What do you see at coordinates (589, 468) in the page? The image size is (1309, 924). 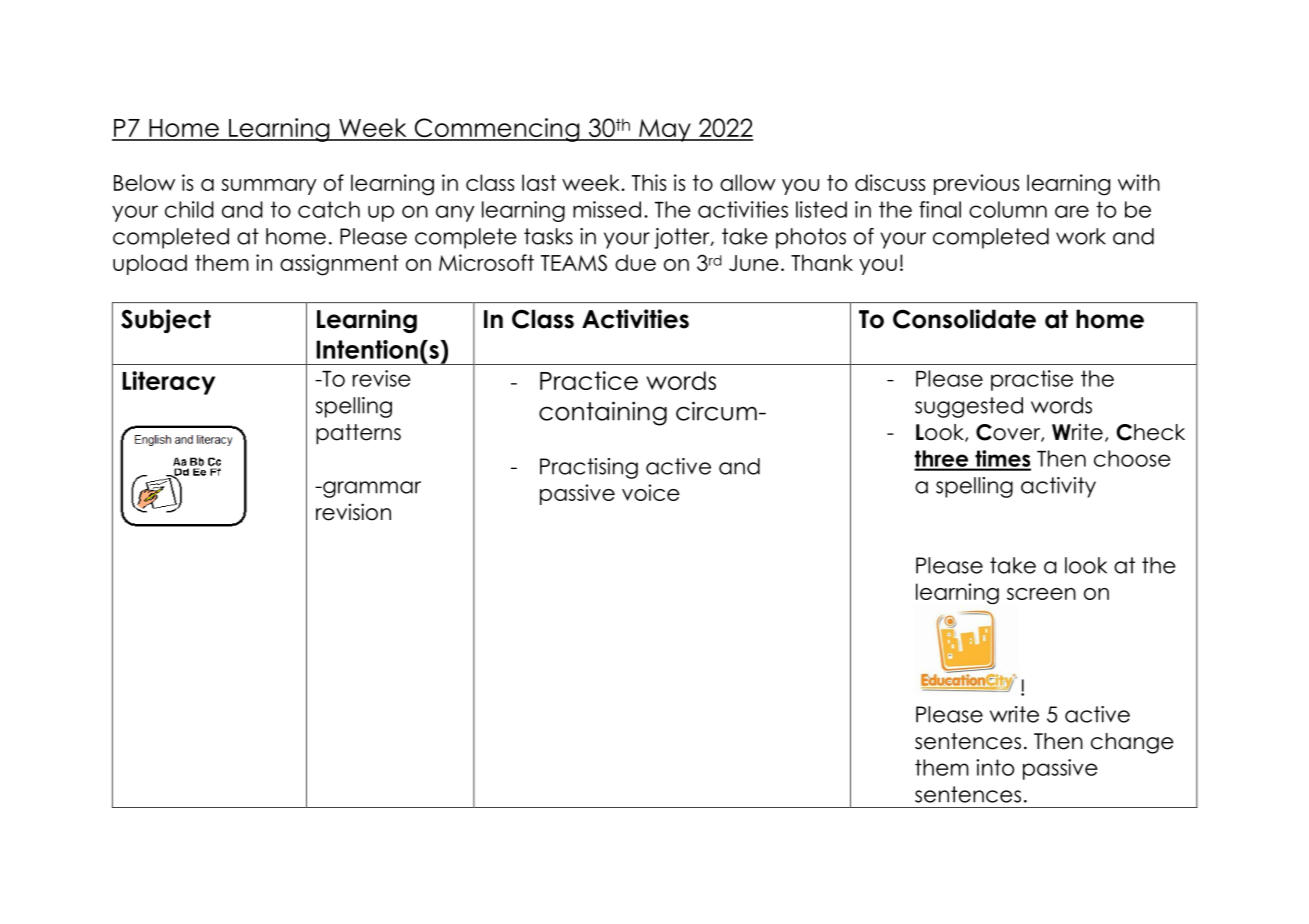 I see `Practising` at bounding box center [589, 468].
